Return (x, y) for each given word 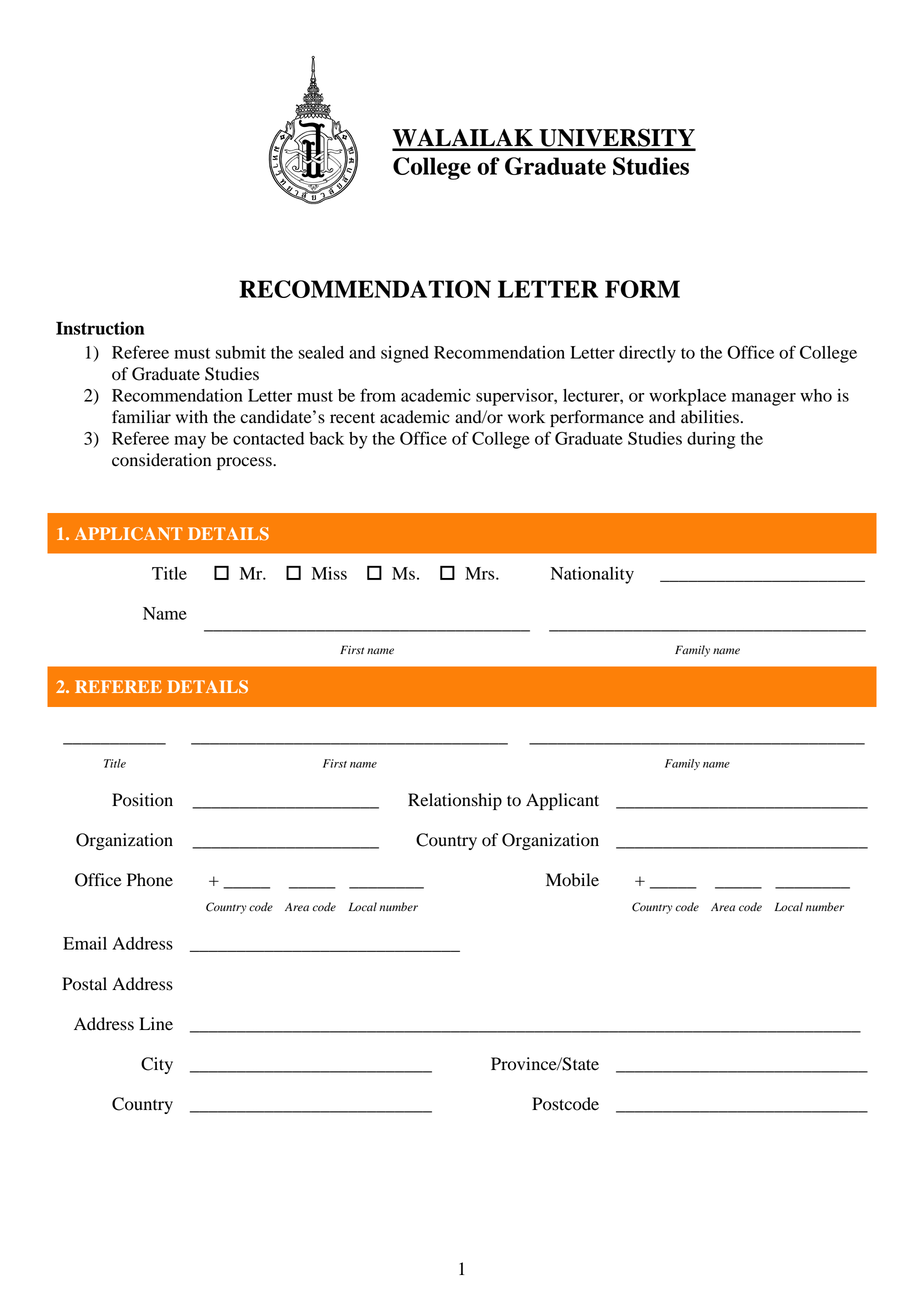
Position (142, 800)
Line (156, 1023)
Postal (84, 984)
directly (647, 354)
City (157, 1065)
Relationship (455, 801)
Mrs (481, 573)
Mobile (572, 880)
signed (405, 354)
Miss (329, 573)
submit (240, 352)
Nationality (592, 575)
